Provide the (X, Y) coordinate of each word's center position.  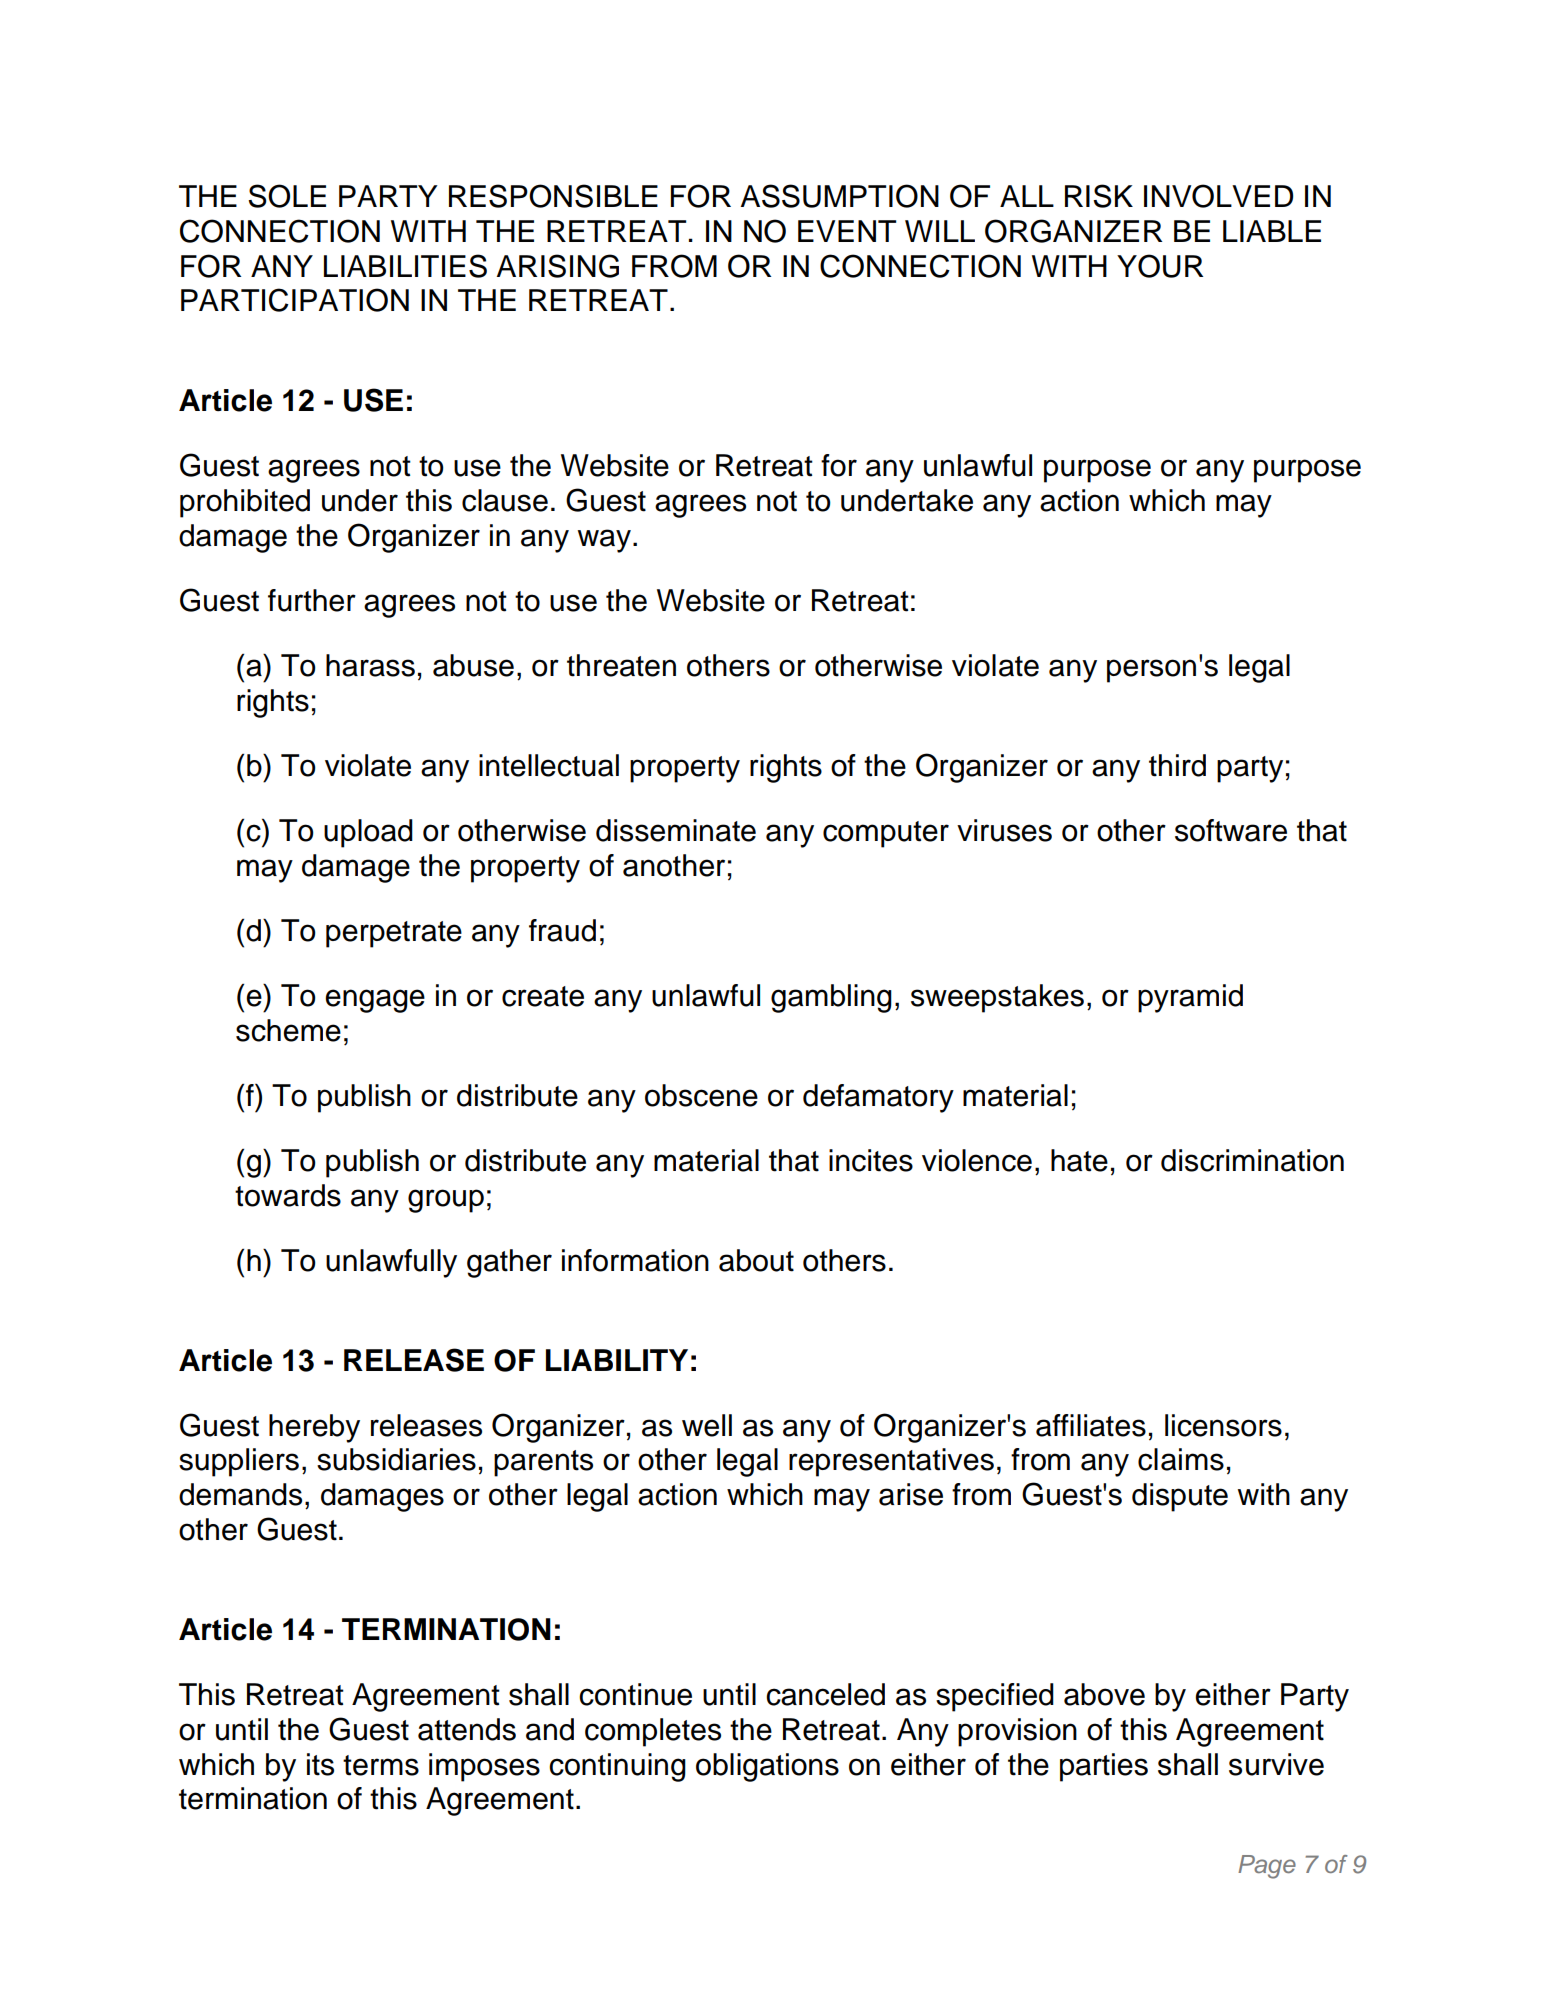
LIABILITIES (405, 266)
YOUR (1160, 266)
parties (1104, 1767)
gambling (831, 998)
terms (381, 1765)
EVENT (847, 231)
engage (375, 1001)
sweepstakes (997, 998)
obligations (767, 1767)
